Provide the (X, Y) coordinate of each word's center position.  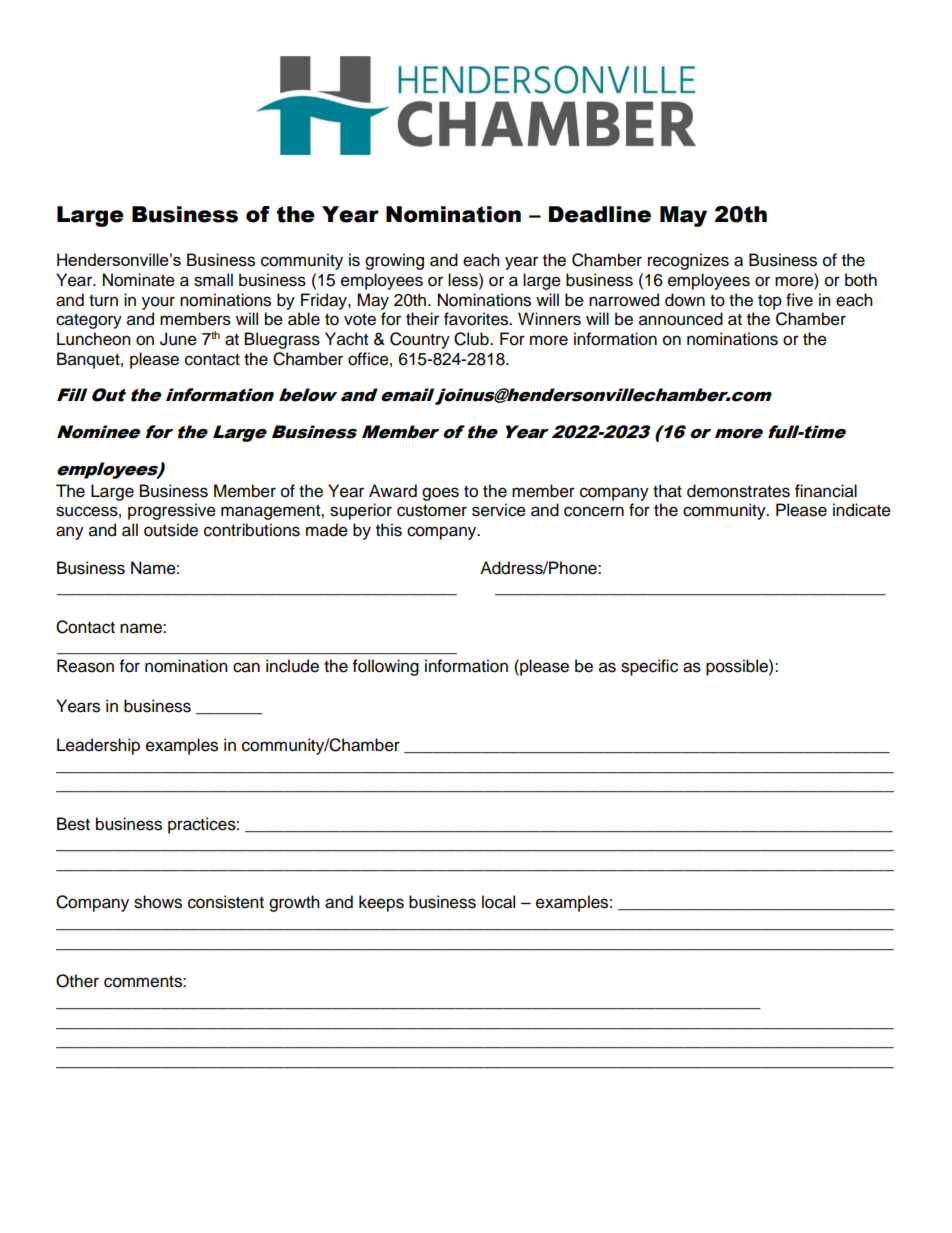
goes (440, 494)
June (178, 339)
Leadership (98, 746)
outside (171, 530)
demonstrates (738, 491)
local (498, 902)
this (389, 530)
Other (77, 981)
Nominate (139, 280)
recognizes (688, 261)
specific (649, 667)
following (386, 667)
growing (394, 261)
